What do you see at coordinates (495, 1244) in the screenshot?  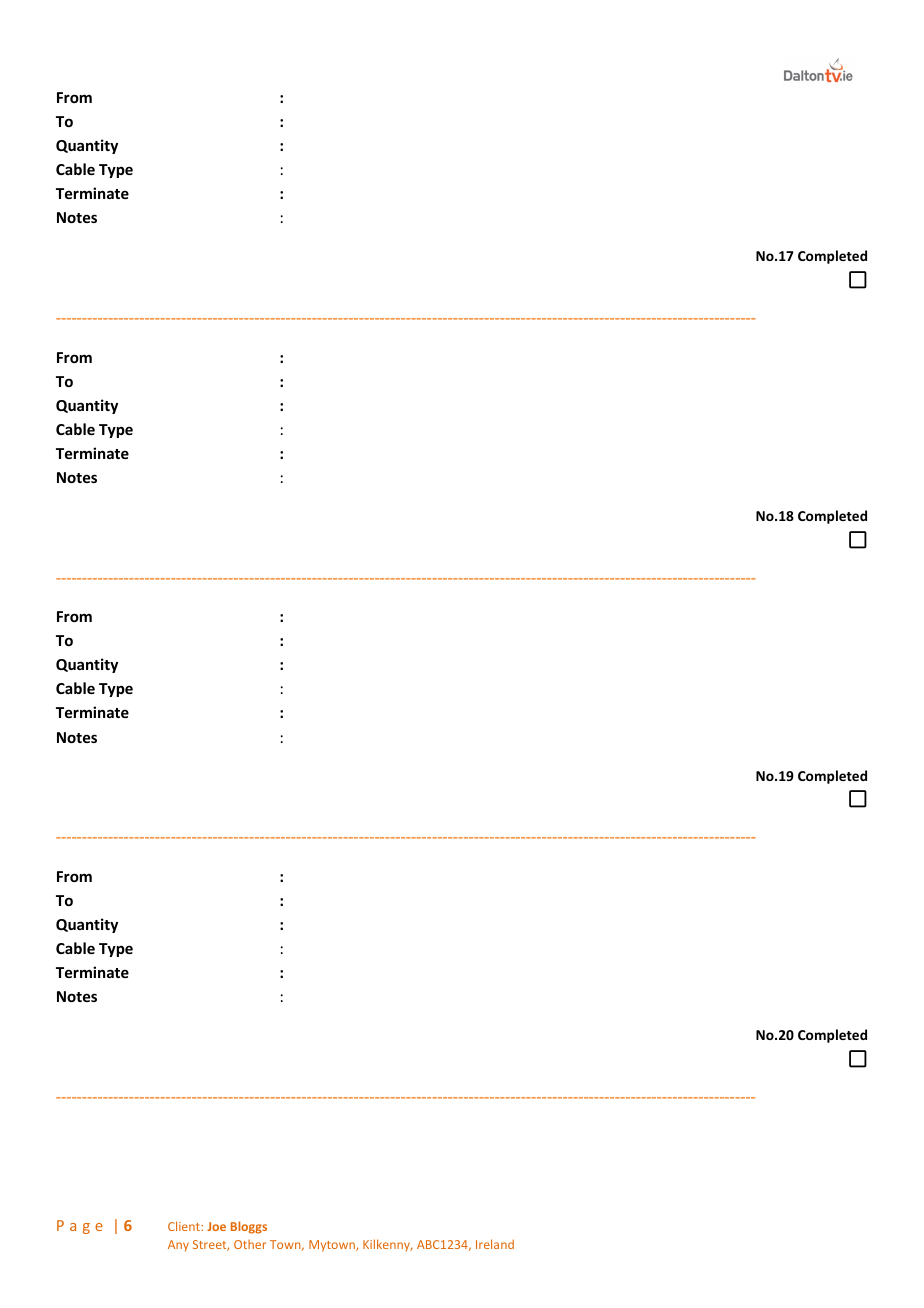 I see `Ireland` at bounding box center [495, 1244].
